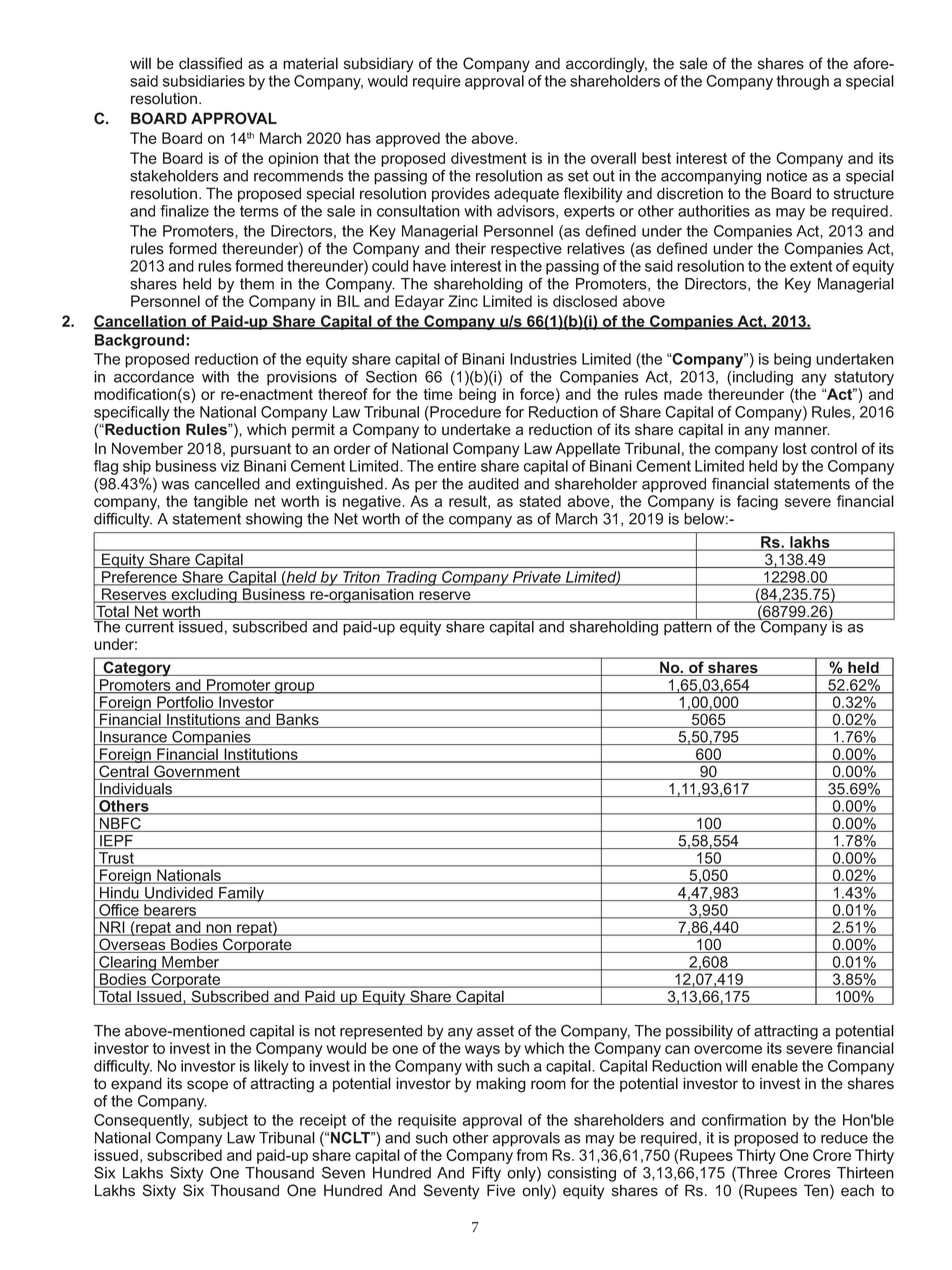 The image size is (952, 1270). I want to click on Undivided, so click(179, 894).
